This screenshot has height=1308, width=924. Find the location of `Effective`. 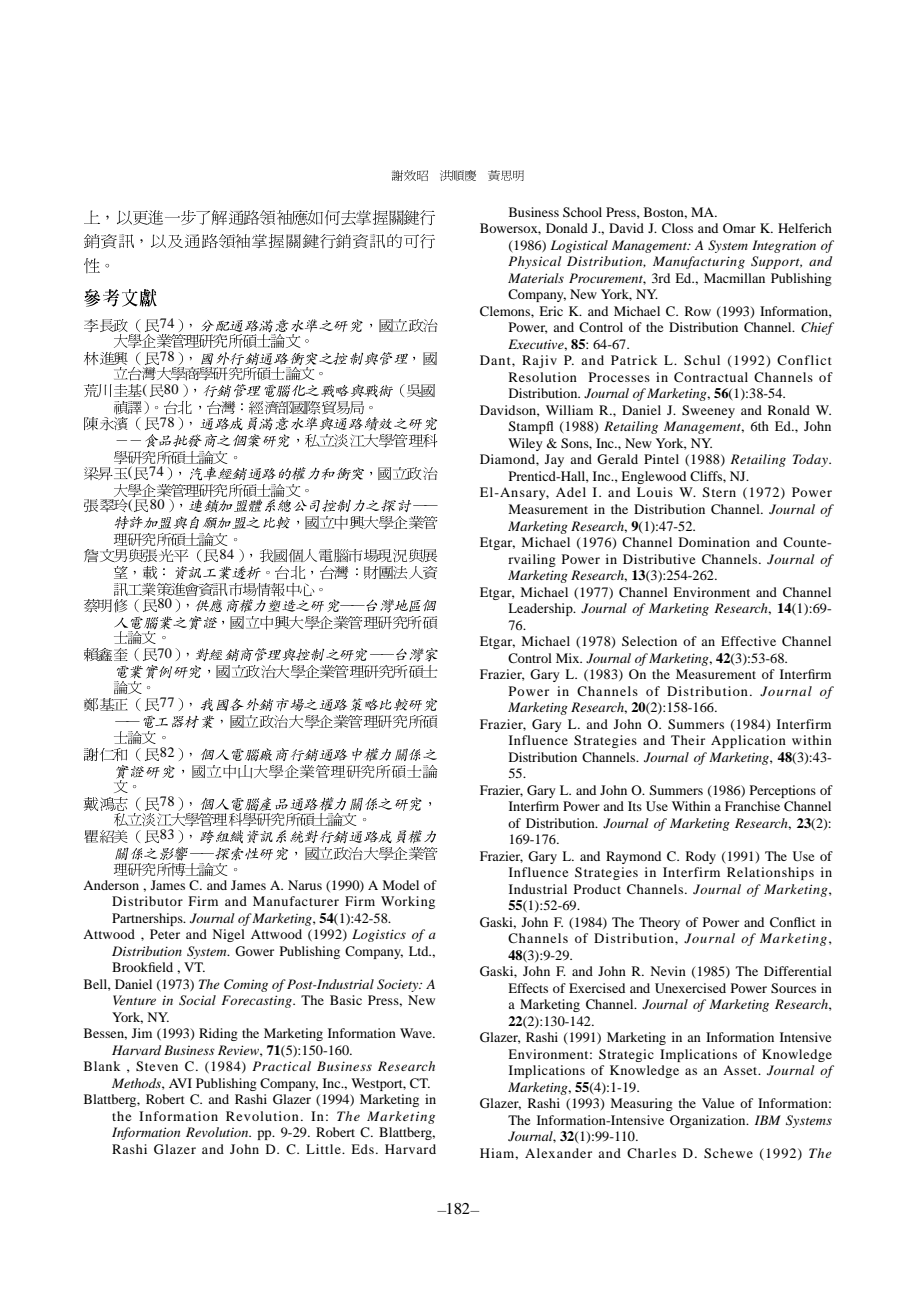

Effective is located at coordinates (748, 641).
